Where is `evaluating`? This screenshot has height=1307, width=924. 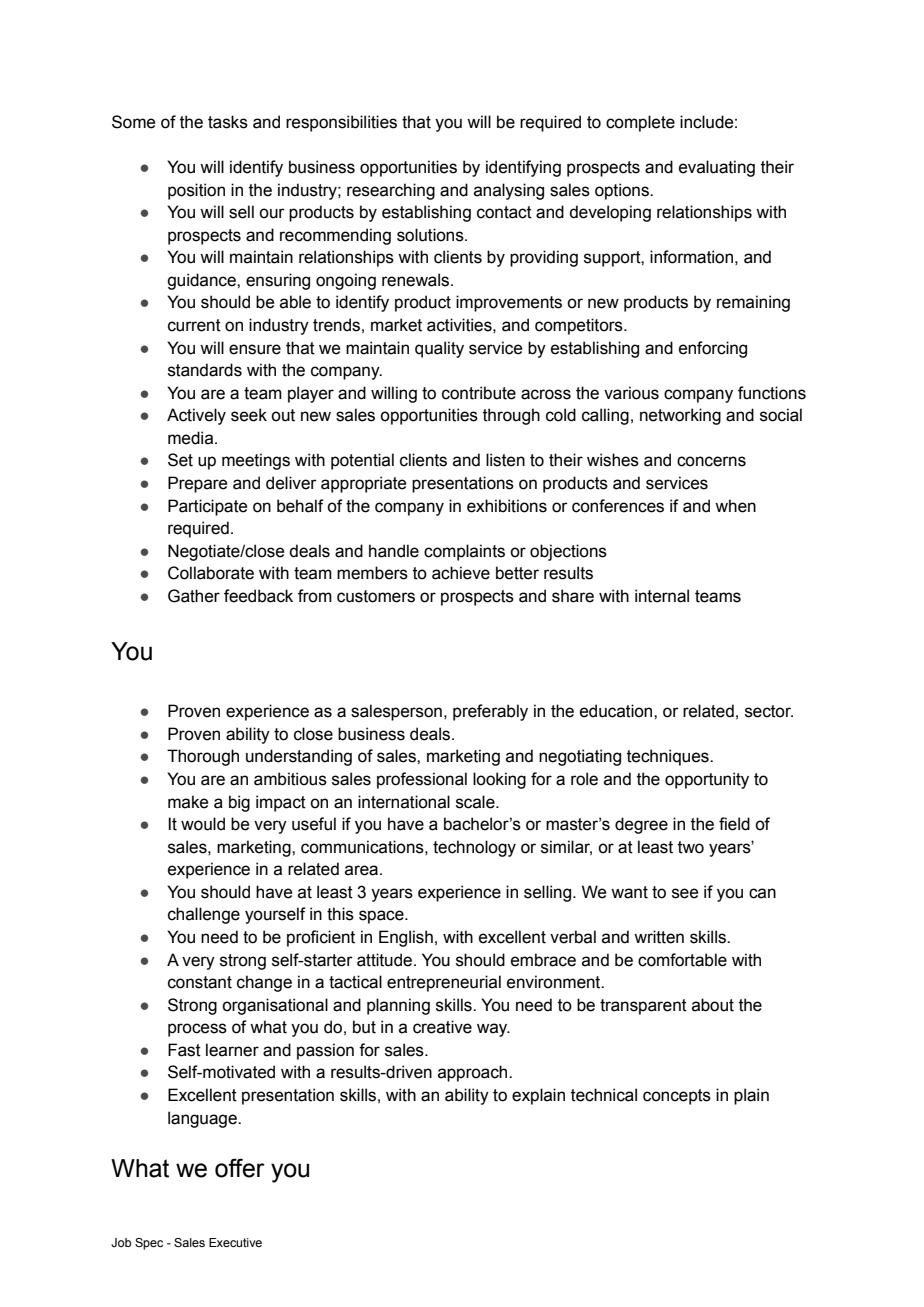
evaluating is located at coordinates (717, 168).
